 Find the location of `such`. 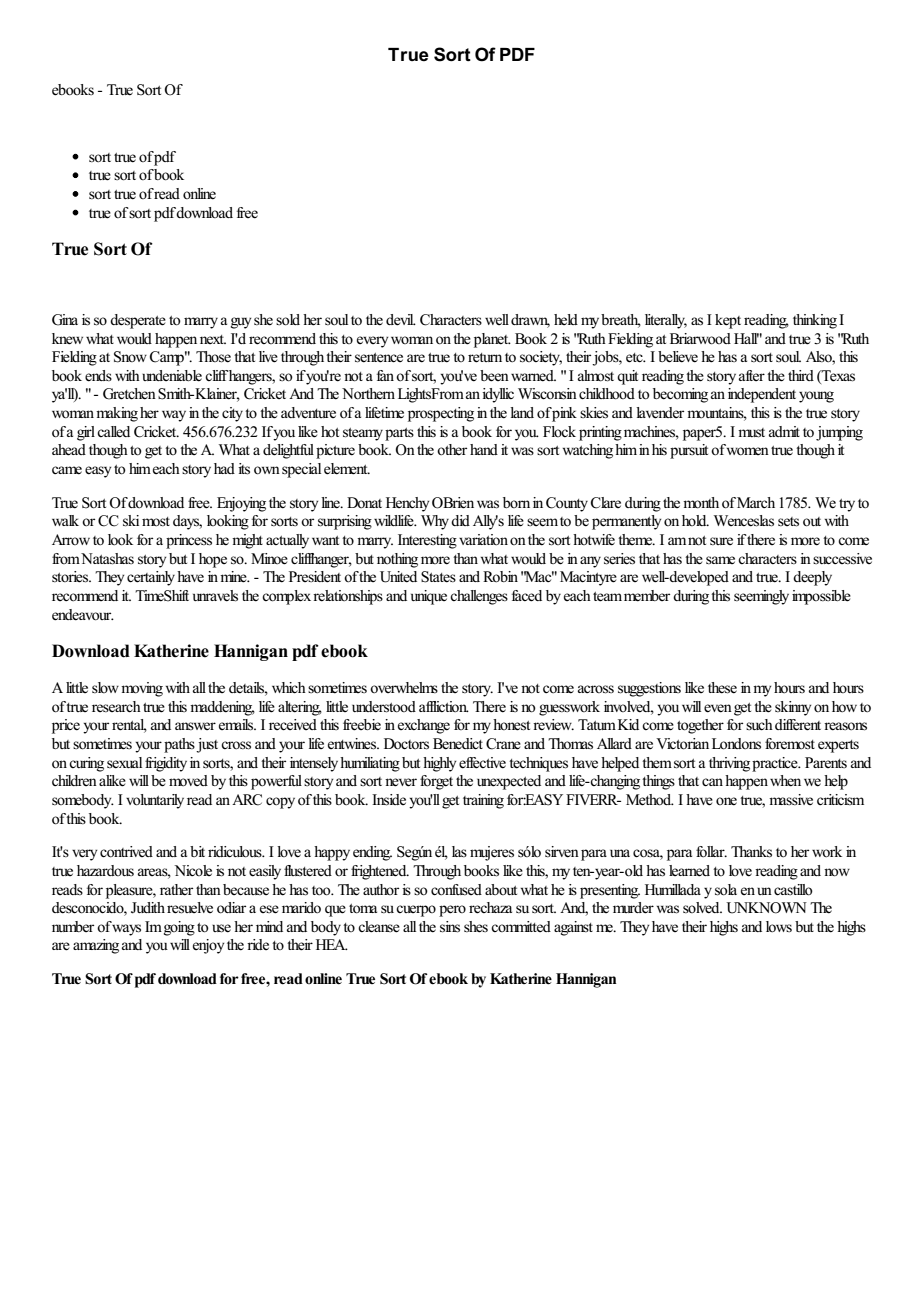

such is located at coordinates (759, 724).
